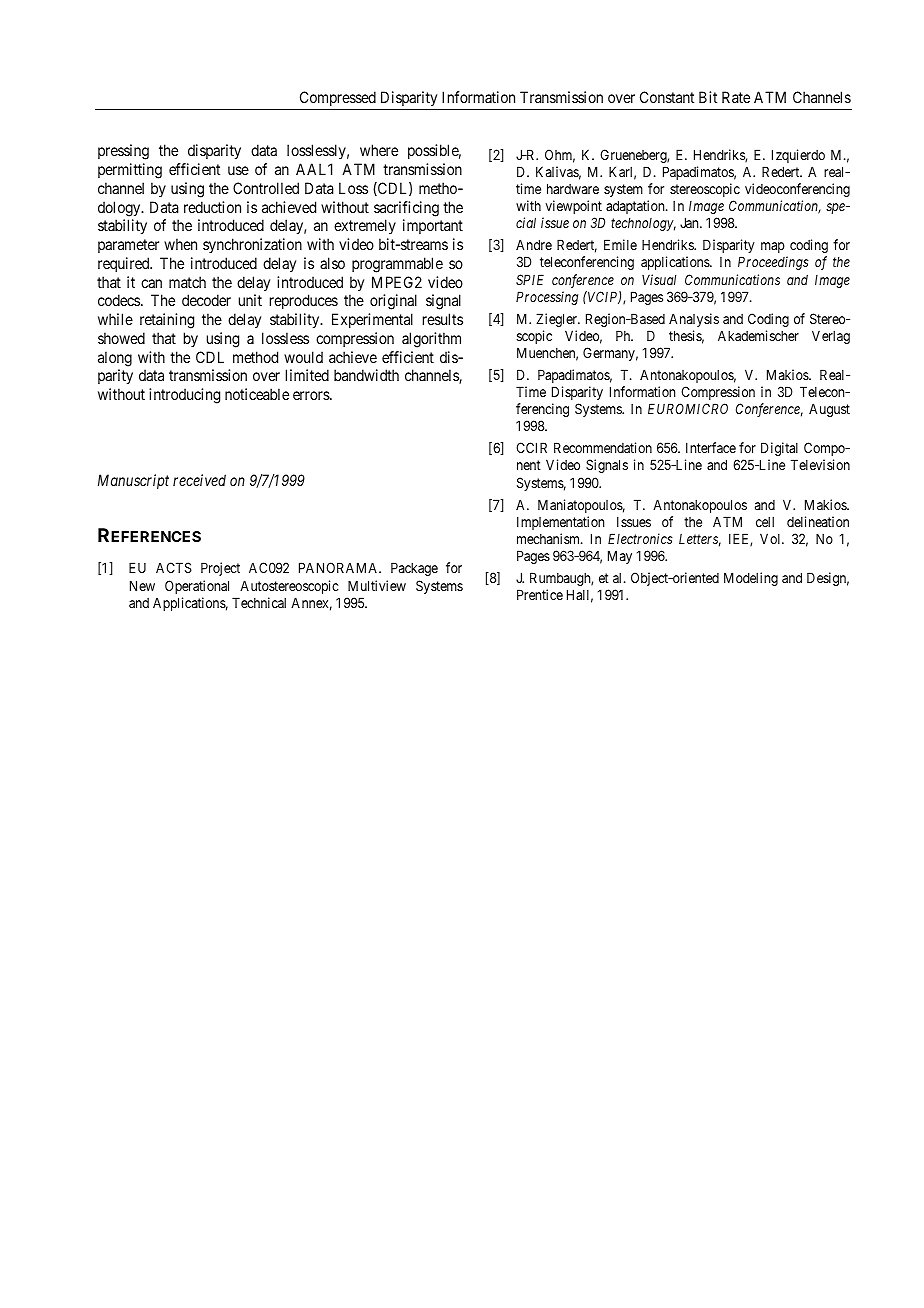 This screenshot has width=924, height=1308. What do you see at coordinates (659, 279) in the screenshot?
I see `Visual` at bounding box center [659, 279].
